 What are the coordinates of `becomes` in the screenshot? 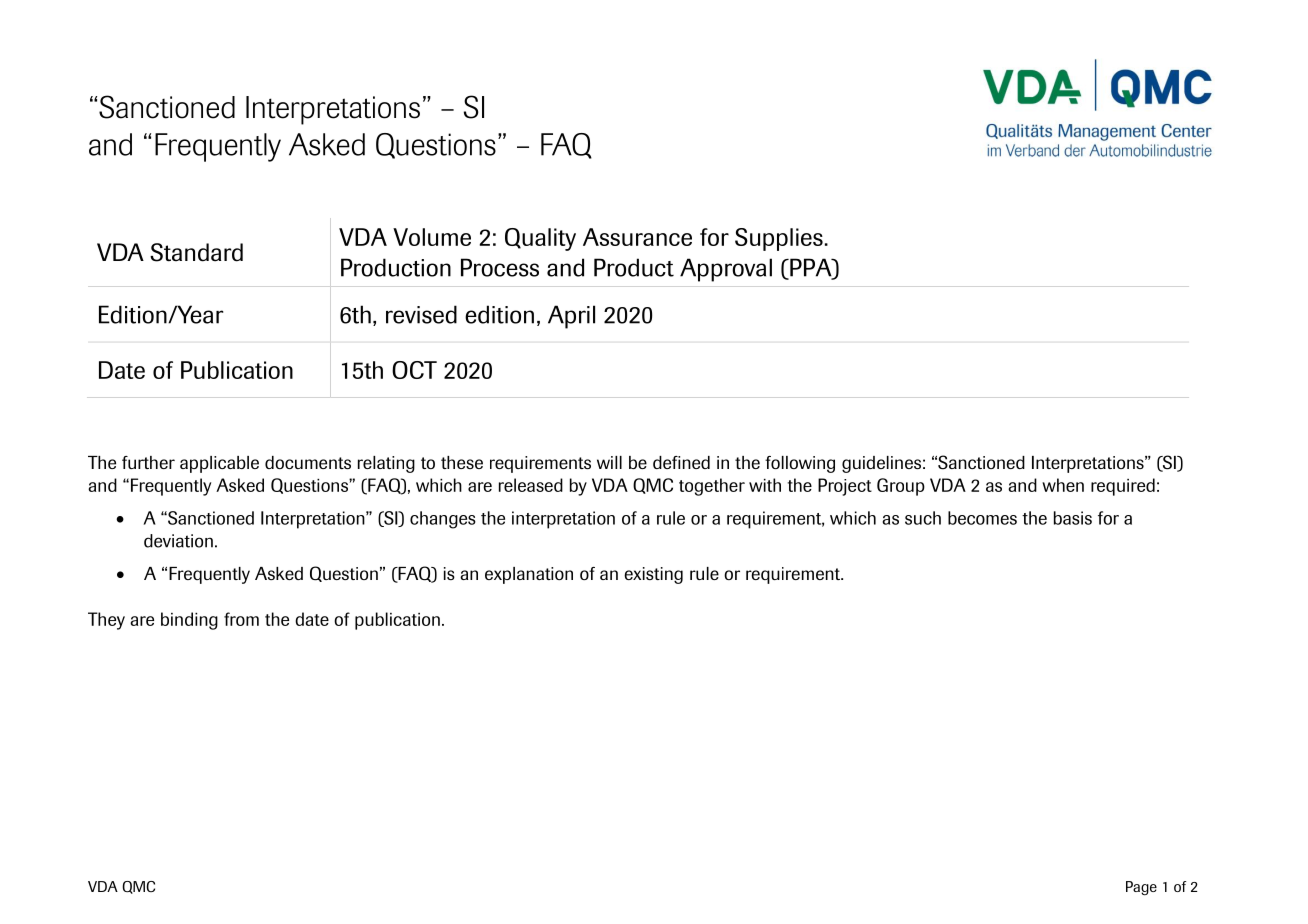 It's located at (982, 518).
